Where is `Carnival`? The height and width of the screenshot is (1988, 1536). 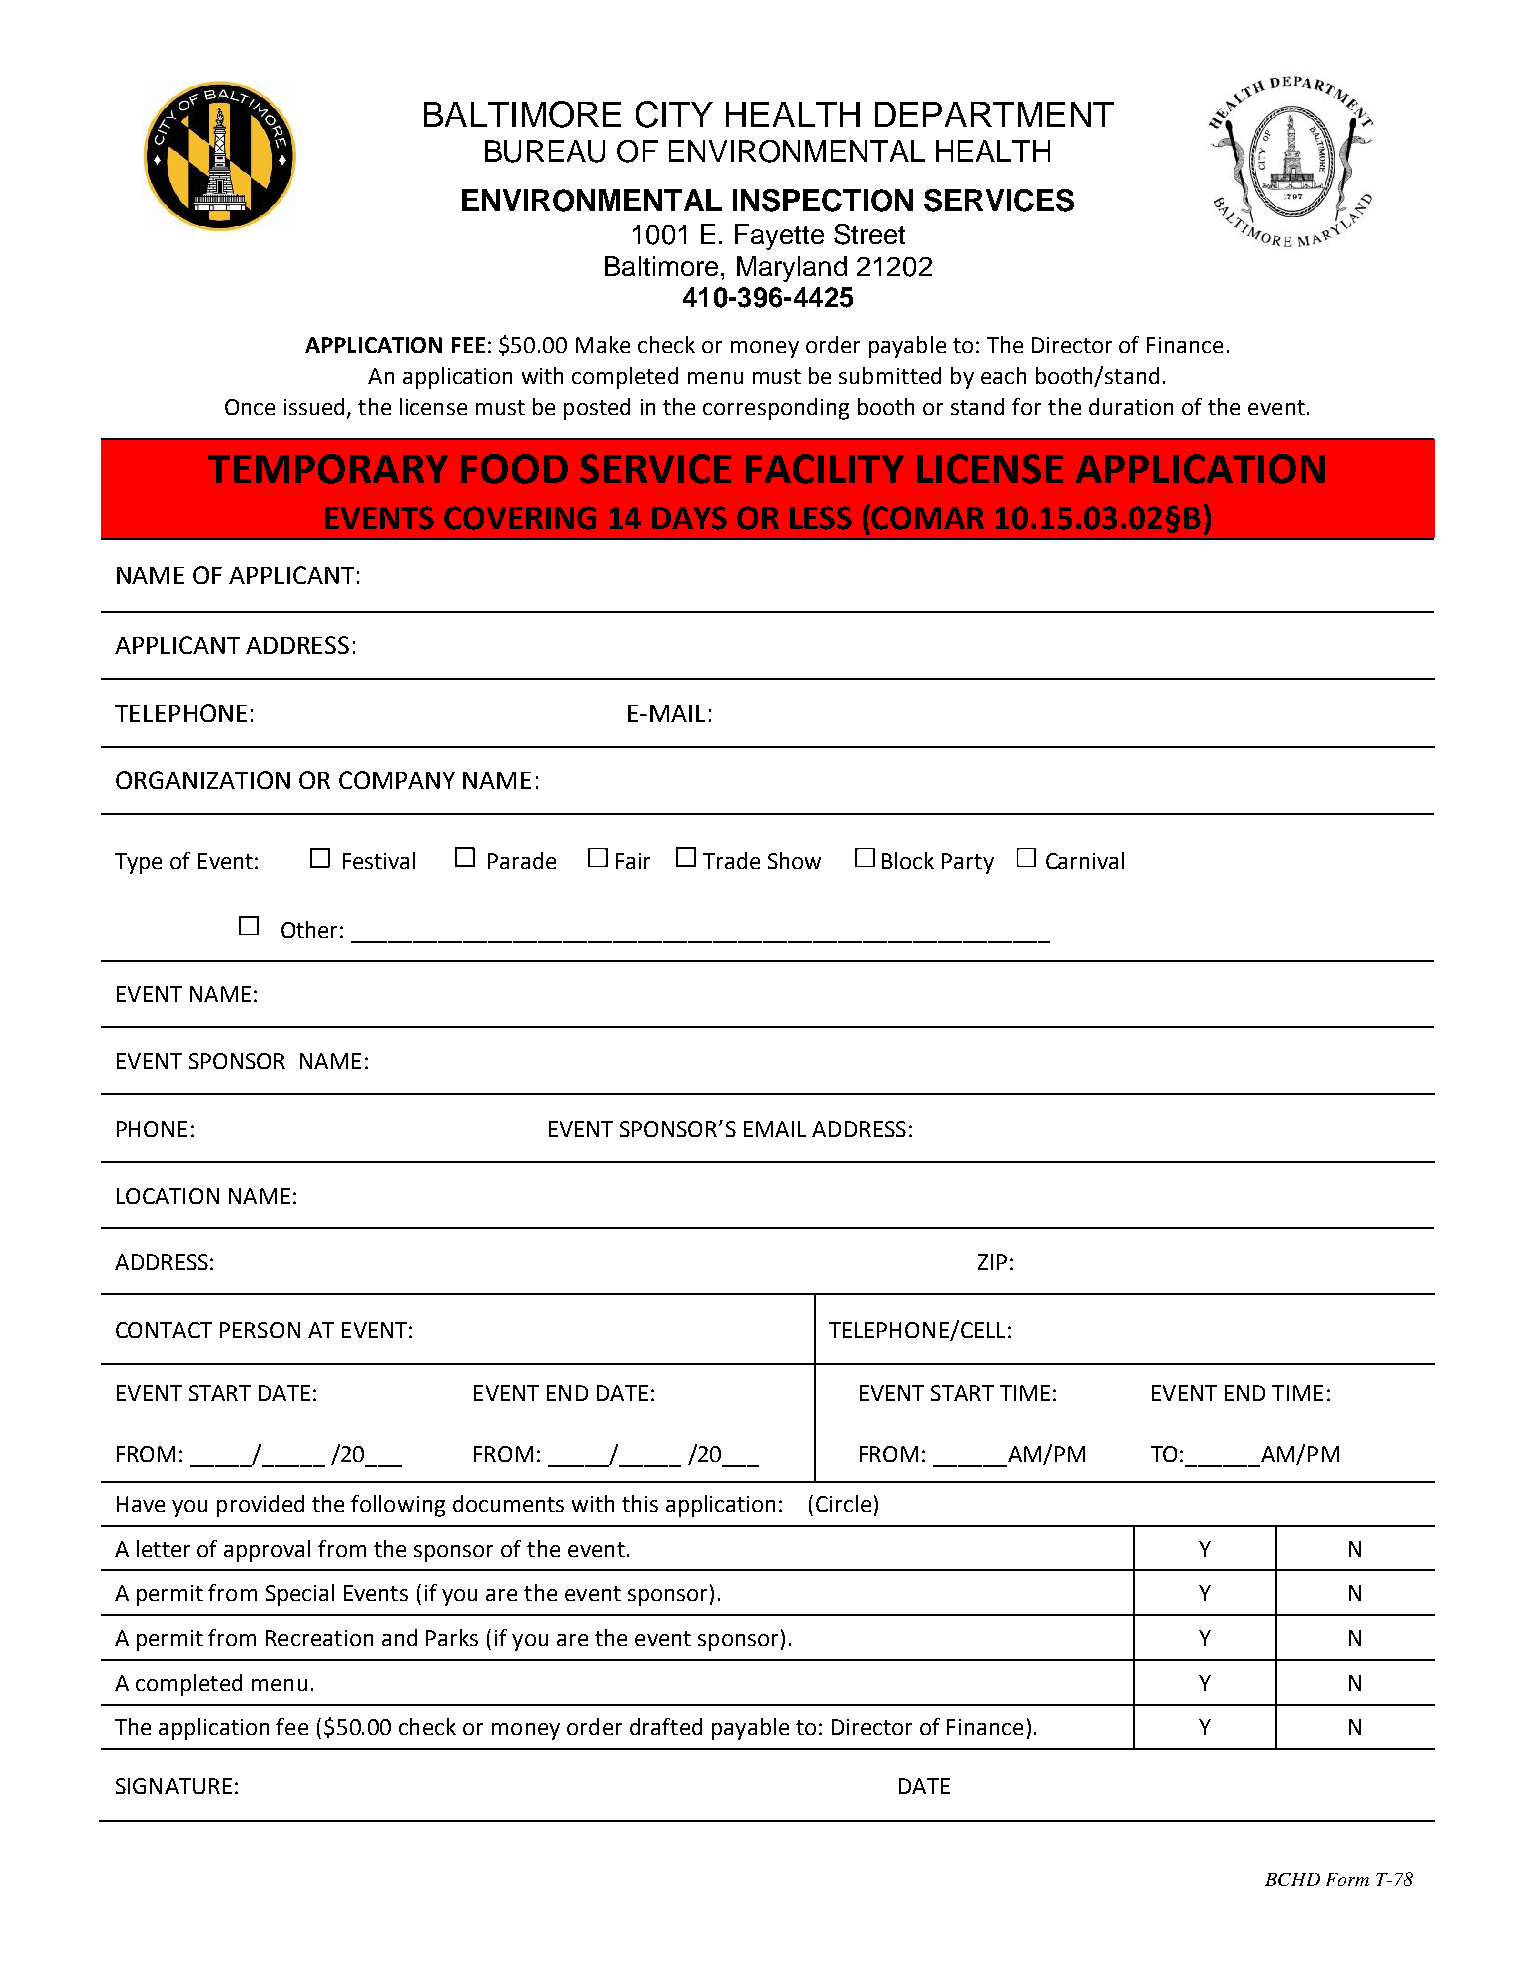 Carnival is located at coordinates (1085, 860).
